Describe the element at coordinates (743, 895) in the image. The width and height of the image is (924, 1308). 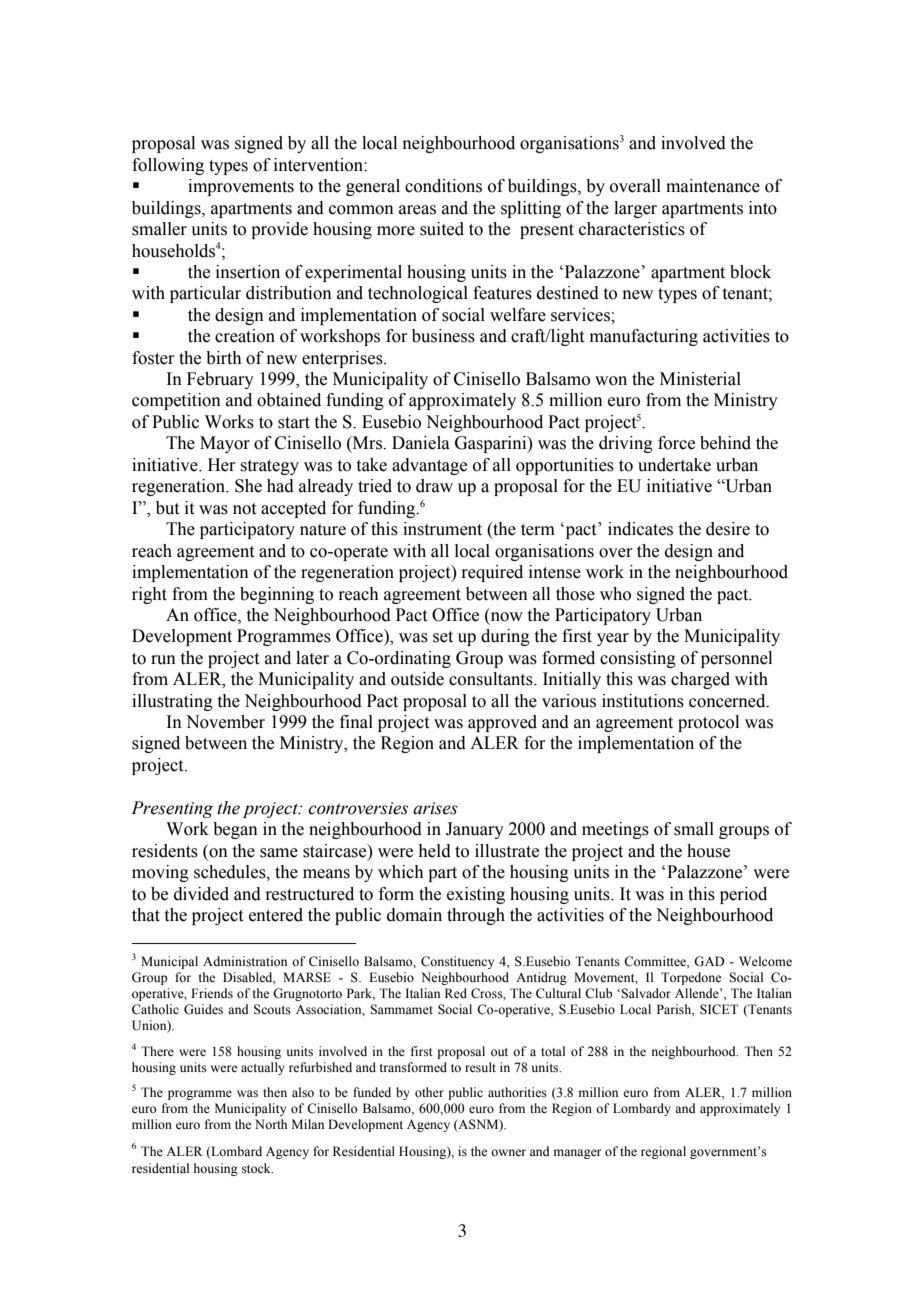
I see `period` at that location.
